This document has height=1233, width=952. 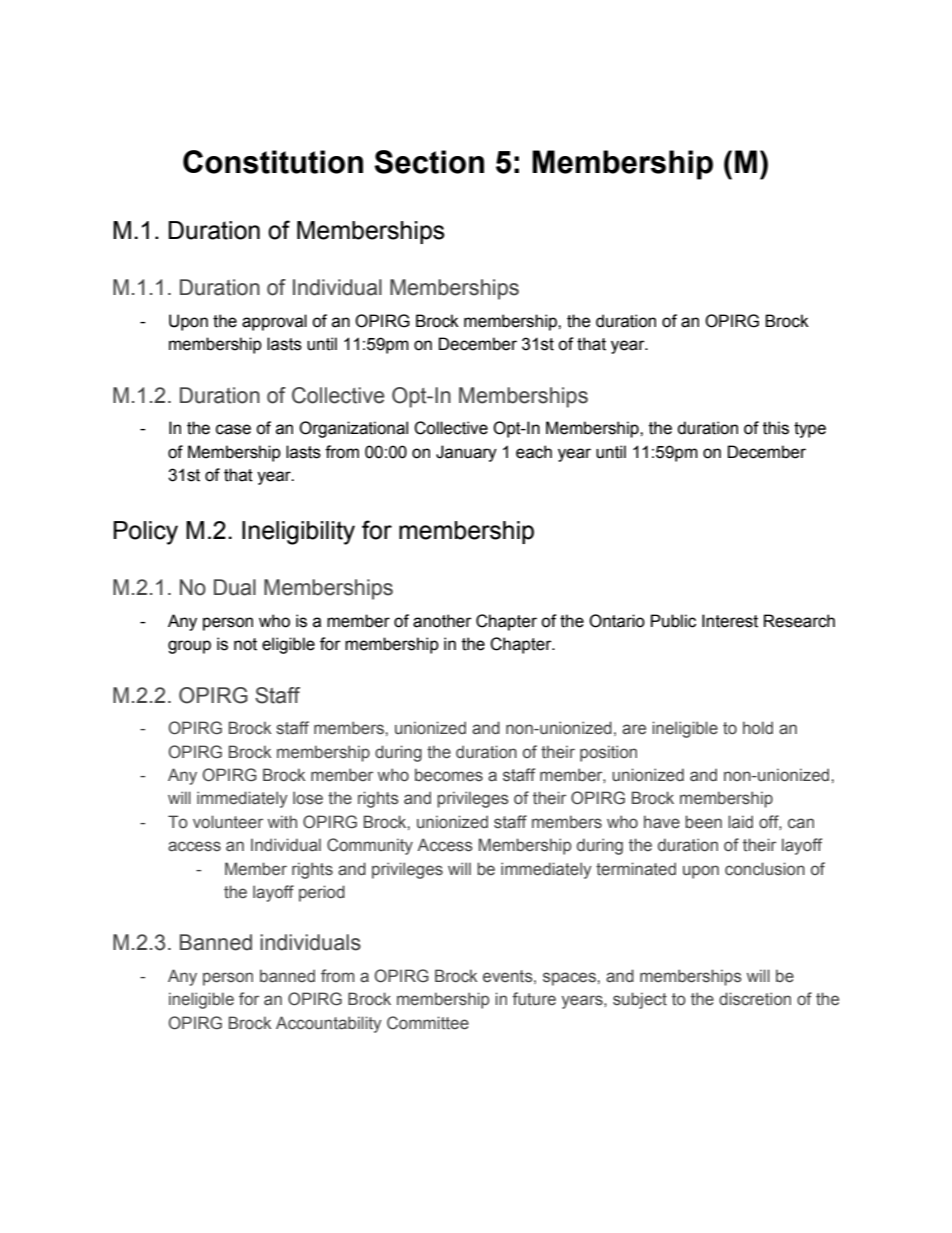 What do you see at coordinates (776, 428) in the document?
I see `this` at bounding box center [776, 428].
